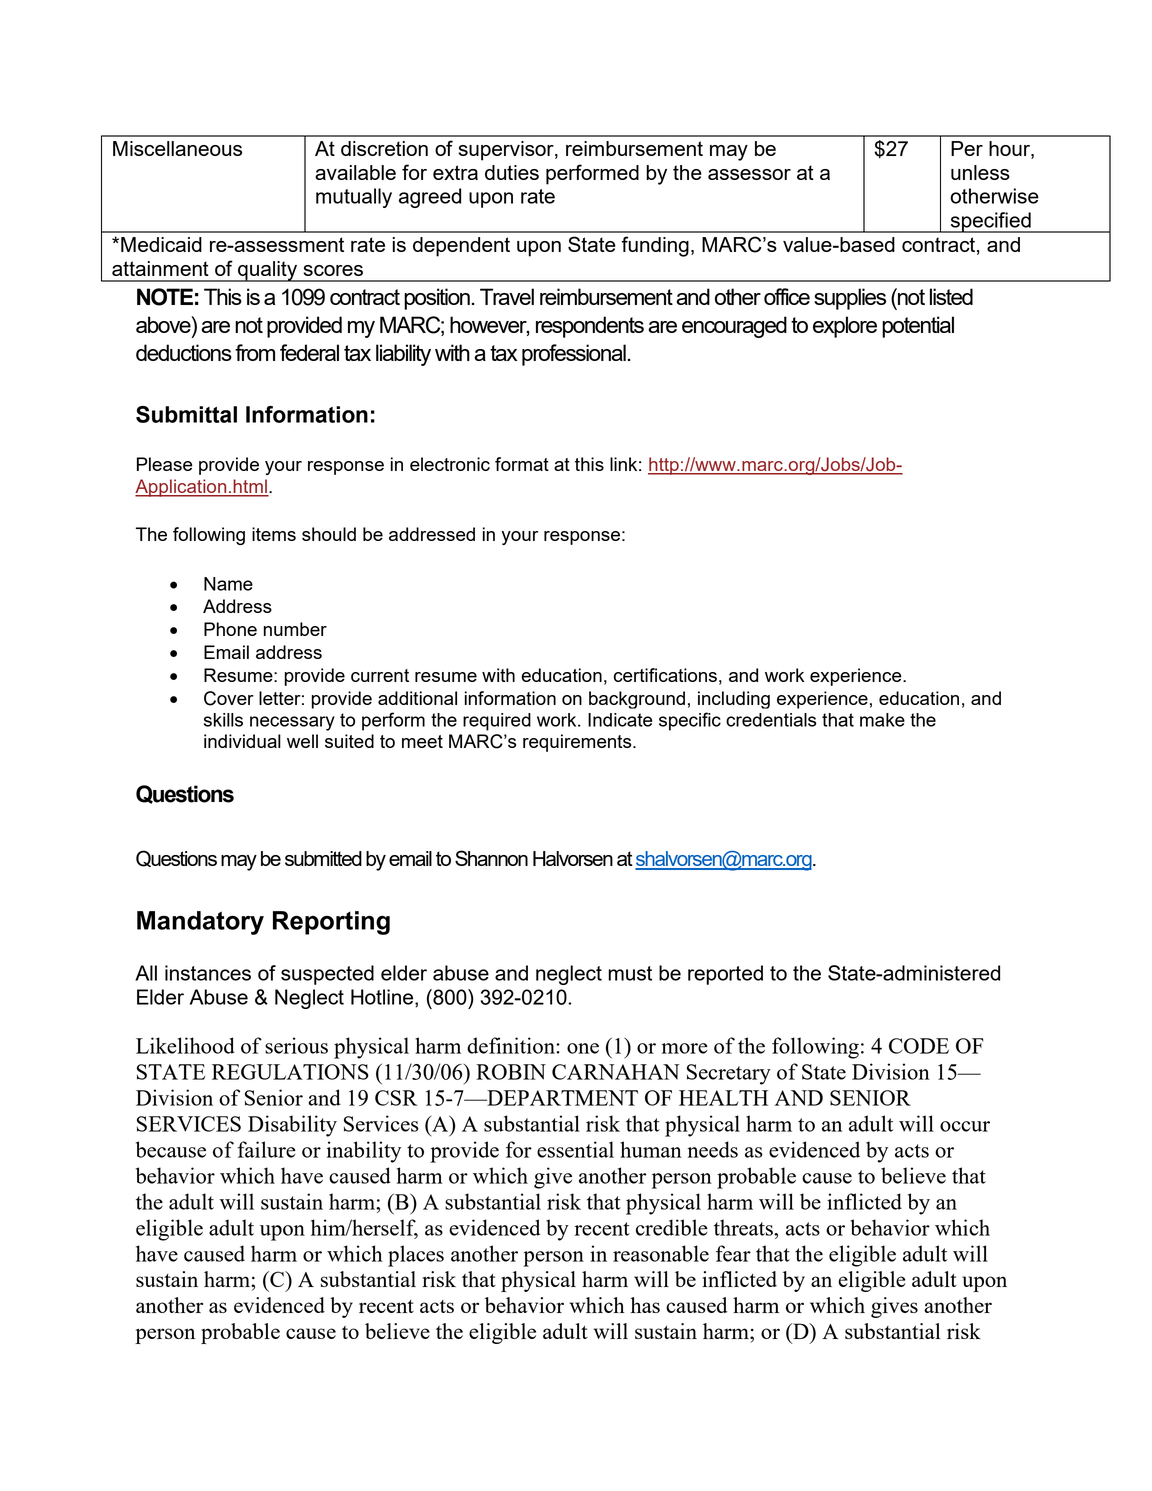 The width and height of the image is (1152, 1491). Describe the element at coordinates (980, 172) in the image. I see `unless` at that location.
